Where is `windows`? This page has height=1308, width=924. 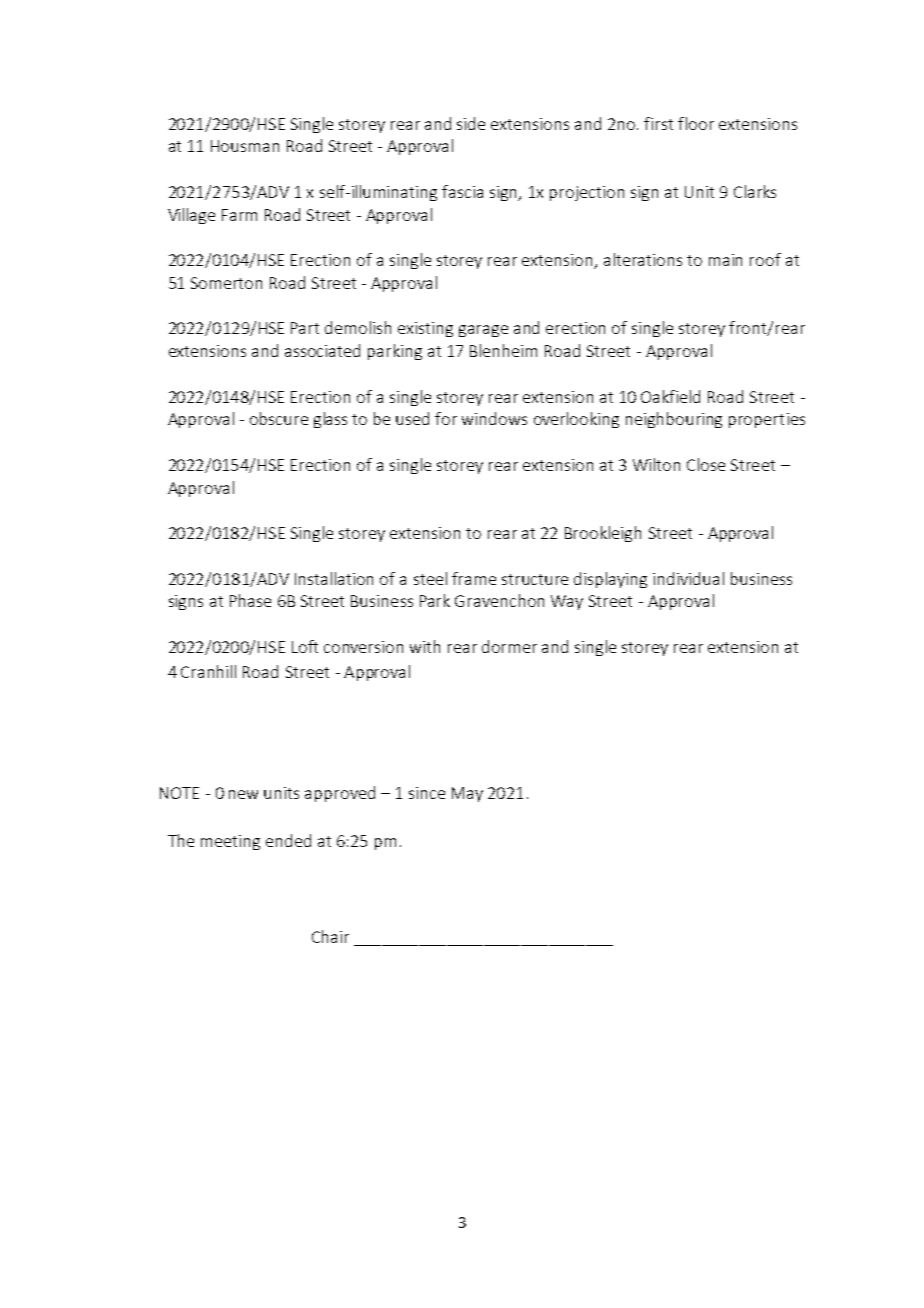
windows is located at coordinates (494, 418).
